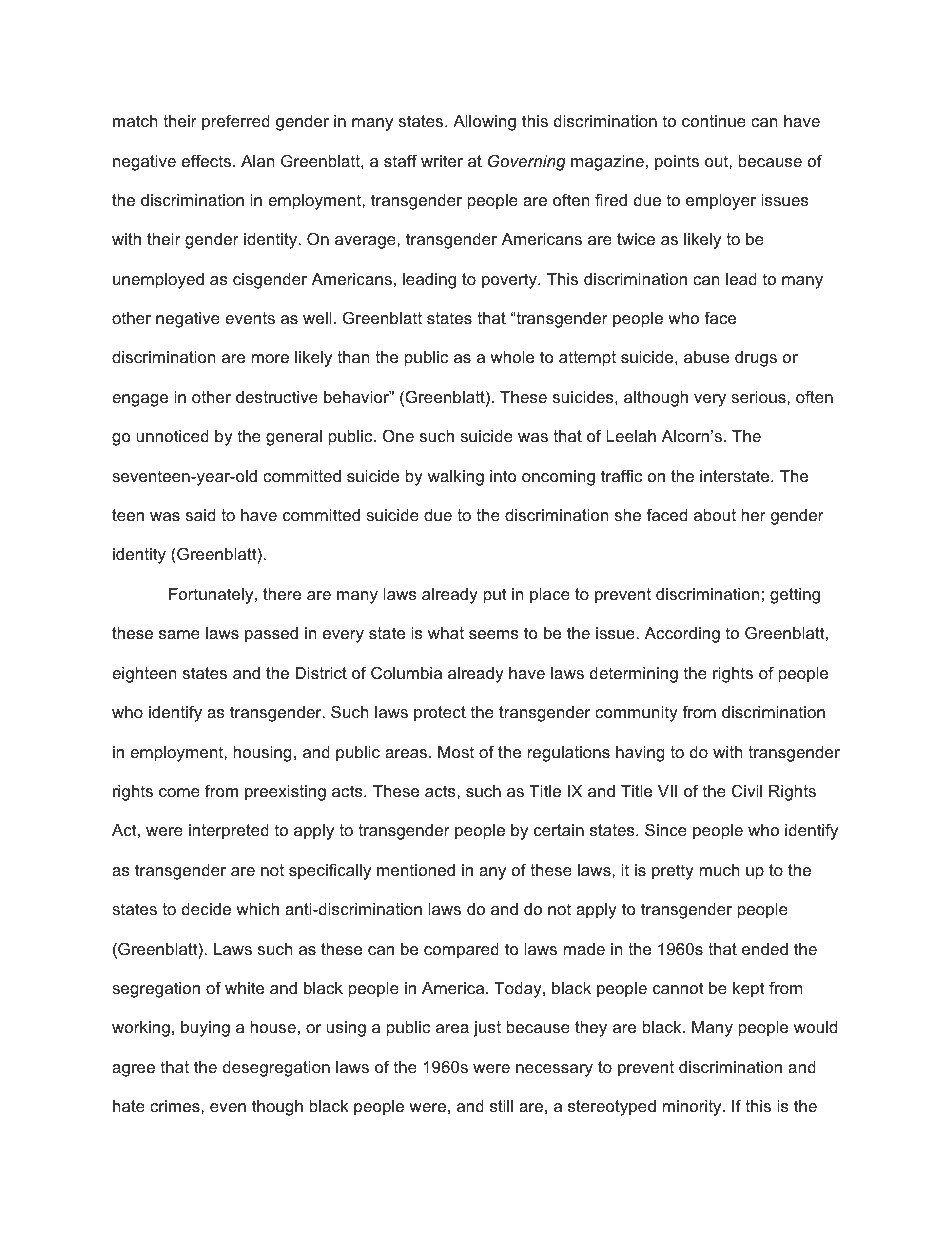  I want to click on writer, so click(442, 161).
